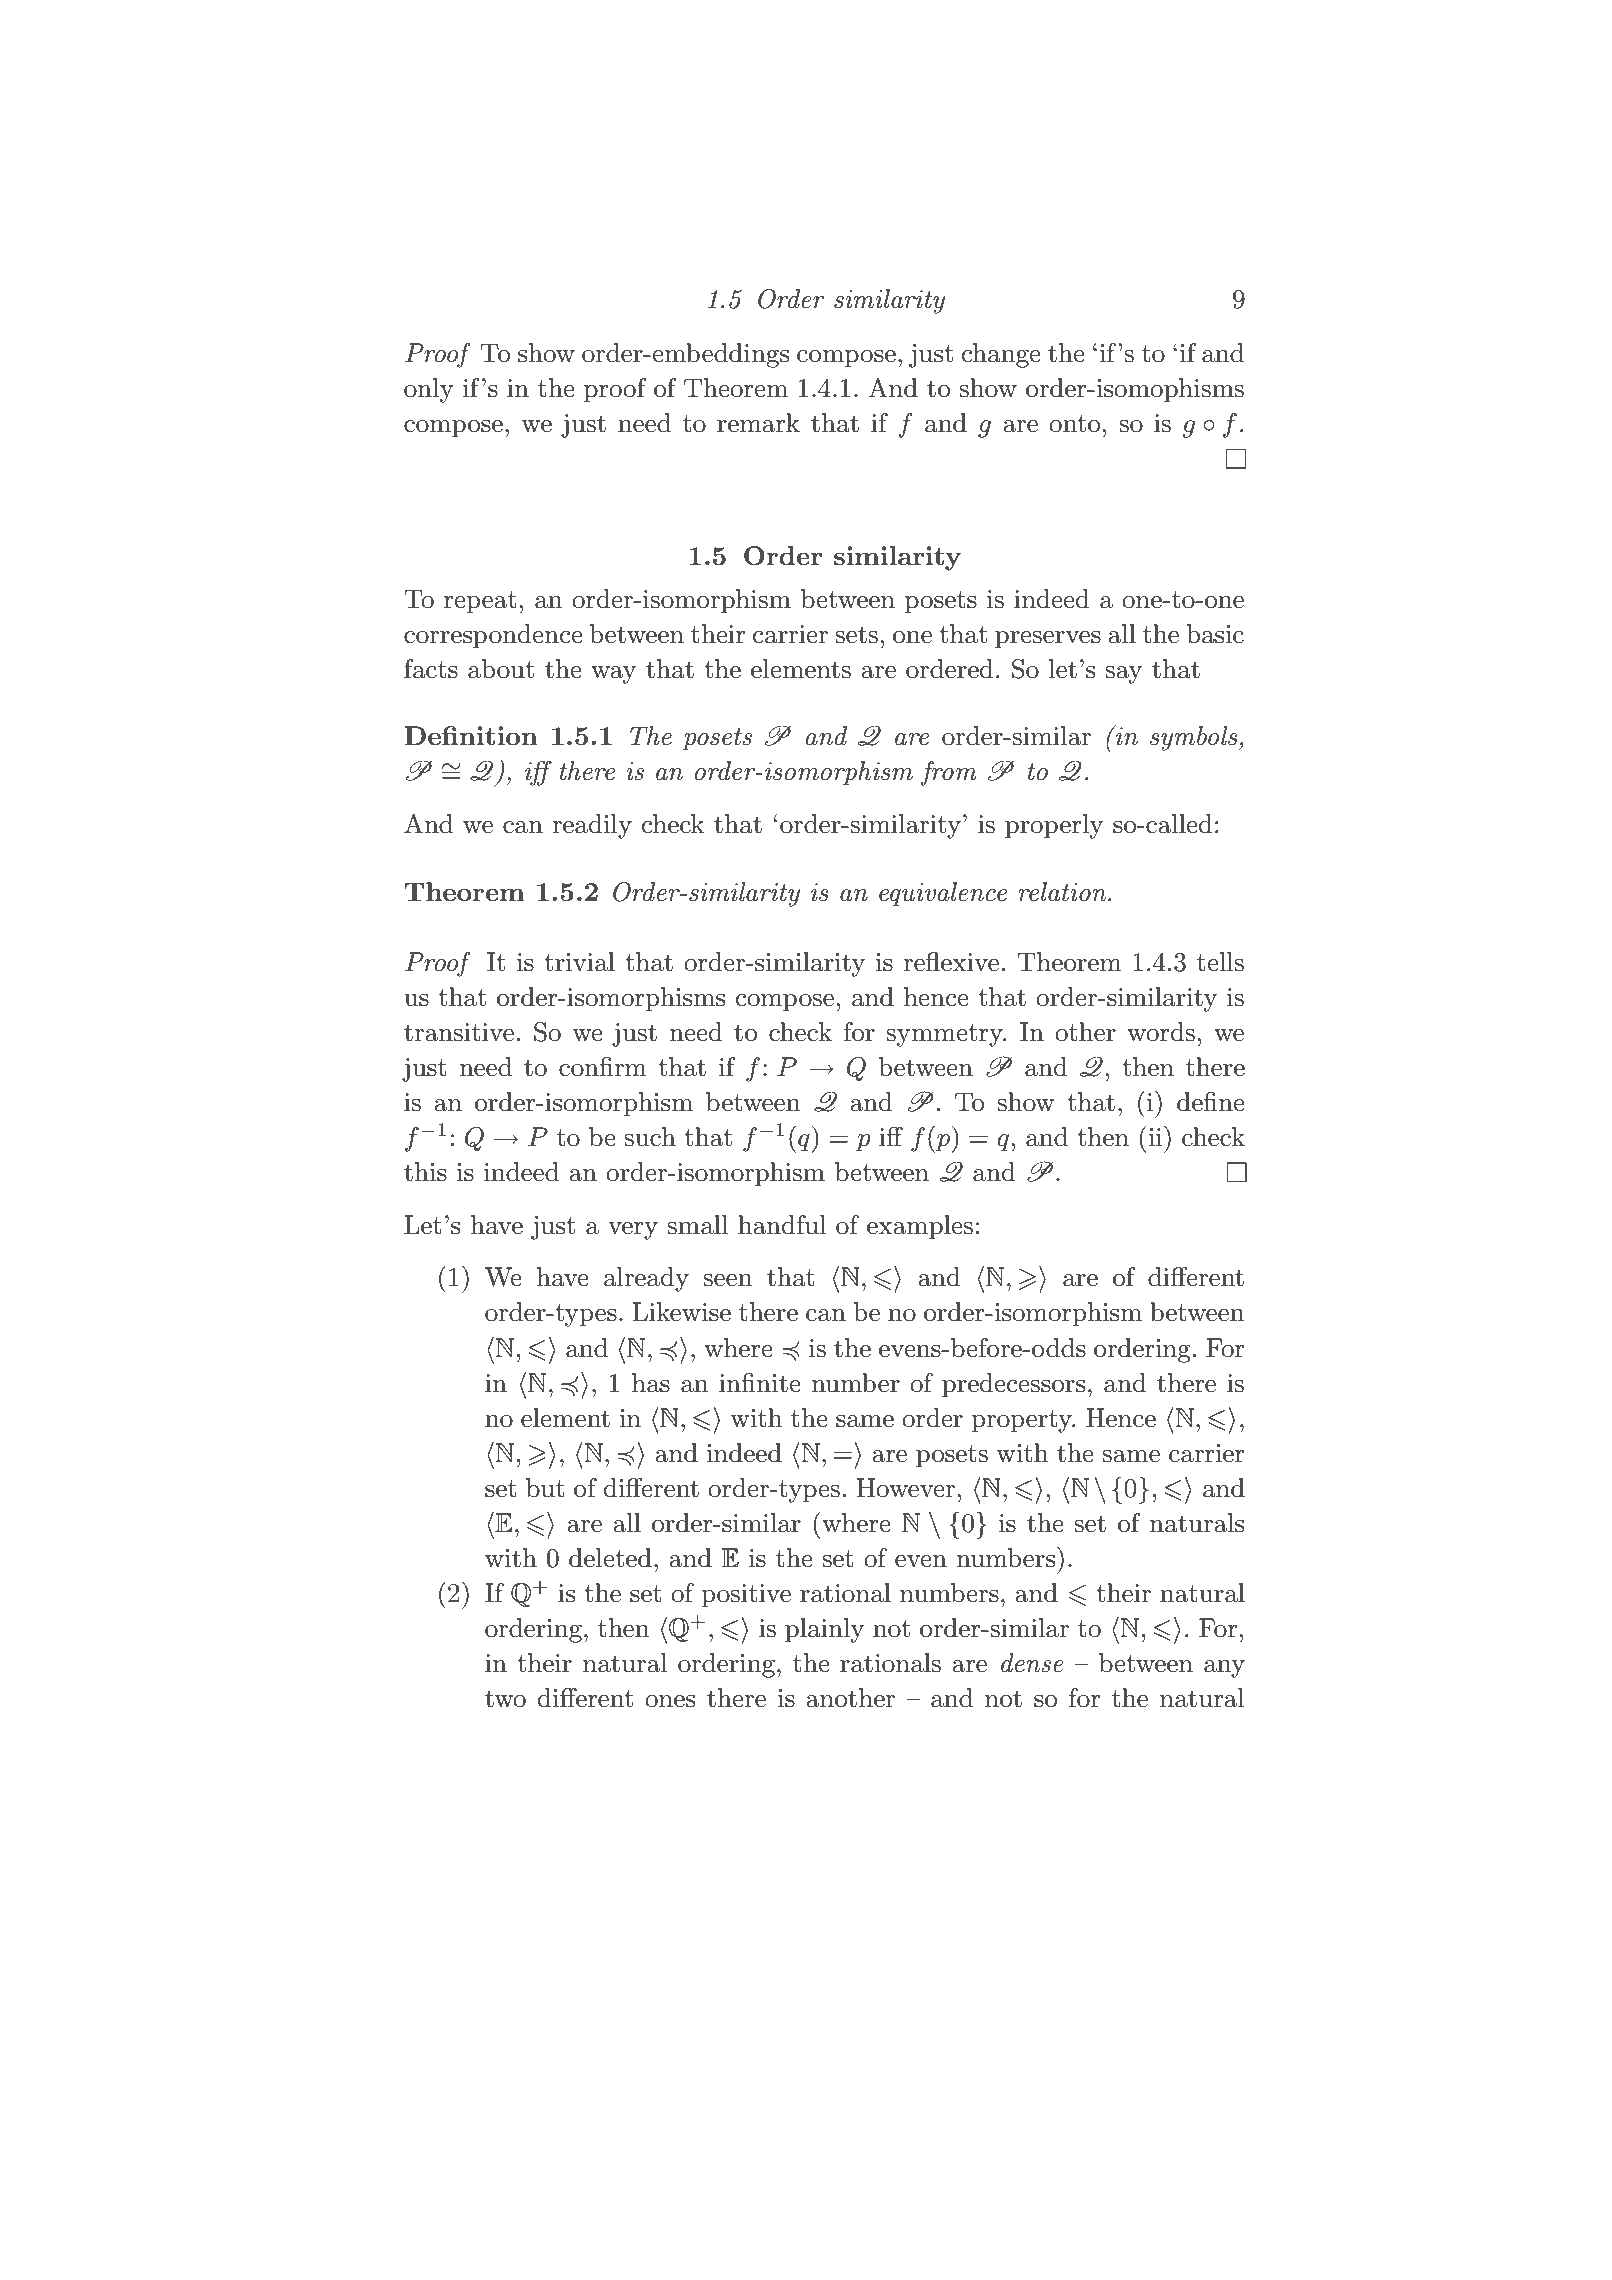  I want to click on remark, so click(758, 423).
